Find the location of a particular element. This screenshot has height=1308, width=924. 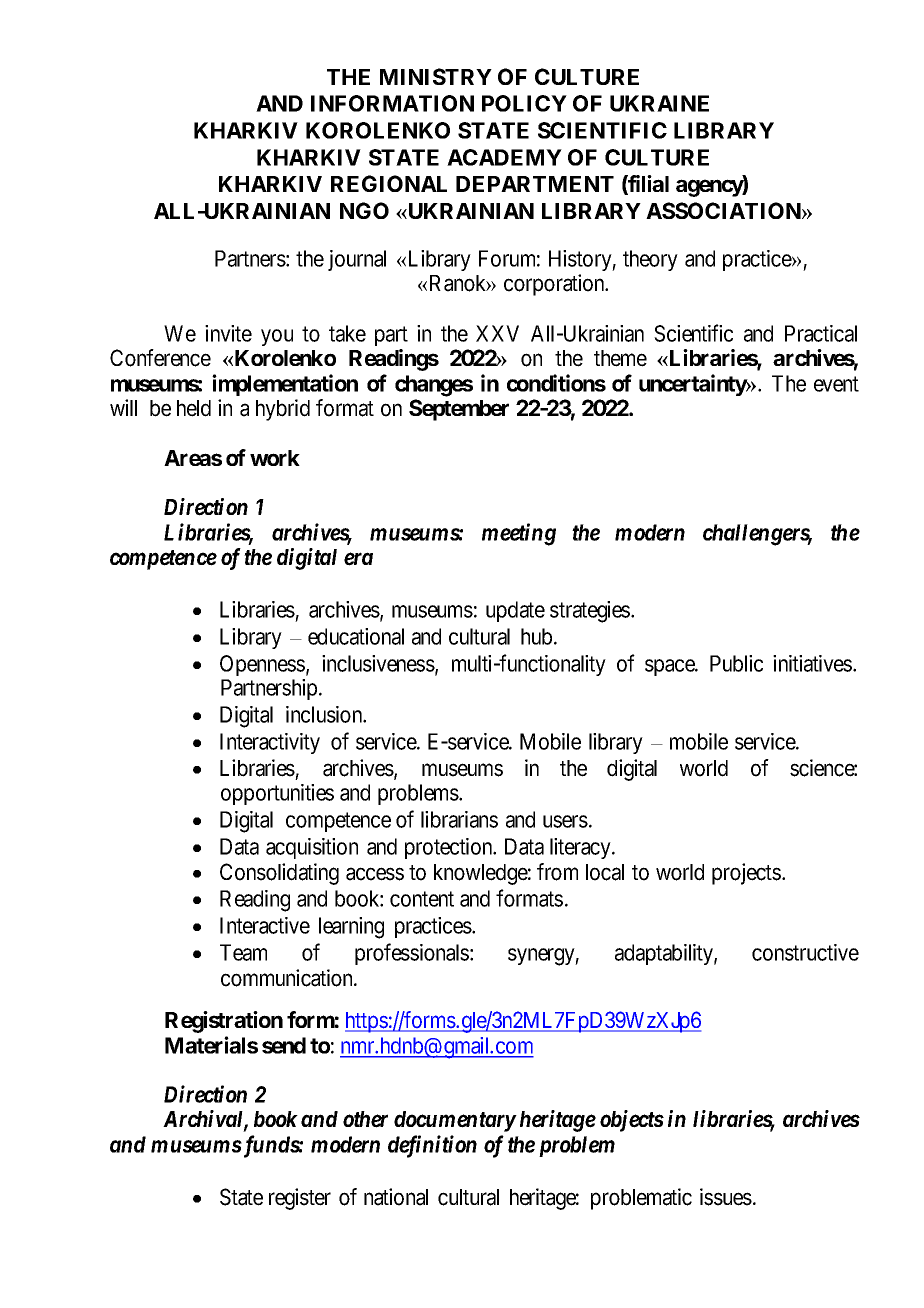

register is located at coordinates (300, 1199).
